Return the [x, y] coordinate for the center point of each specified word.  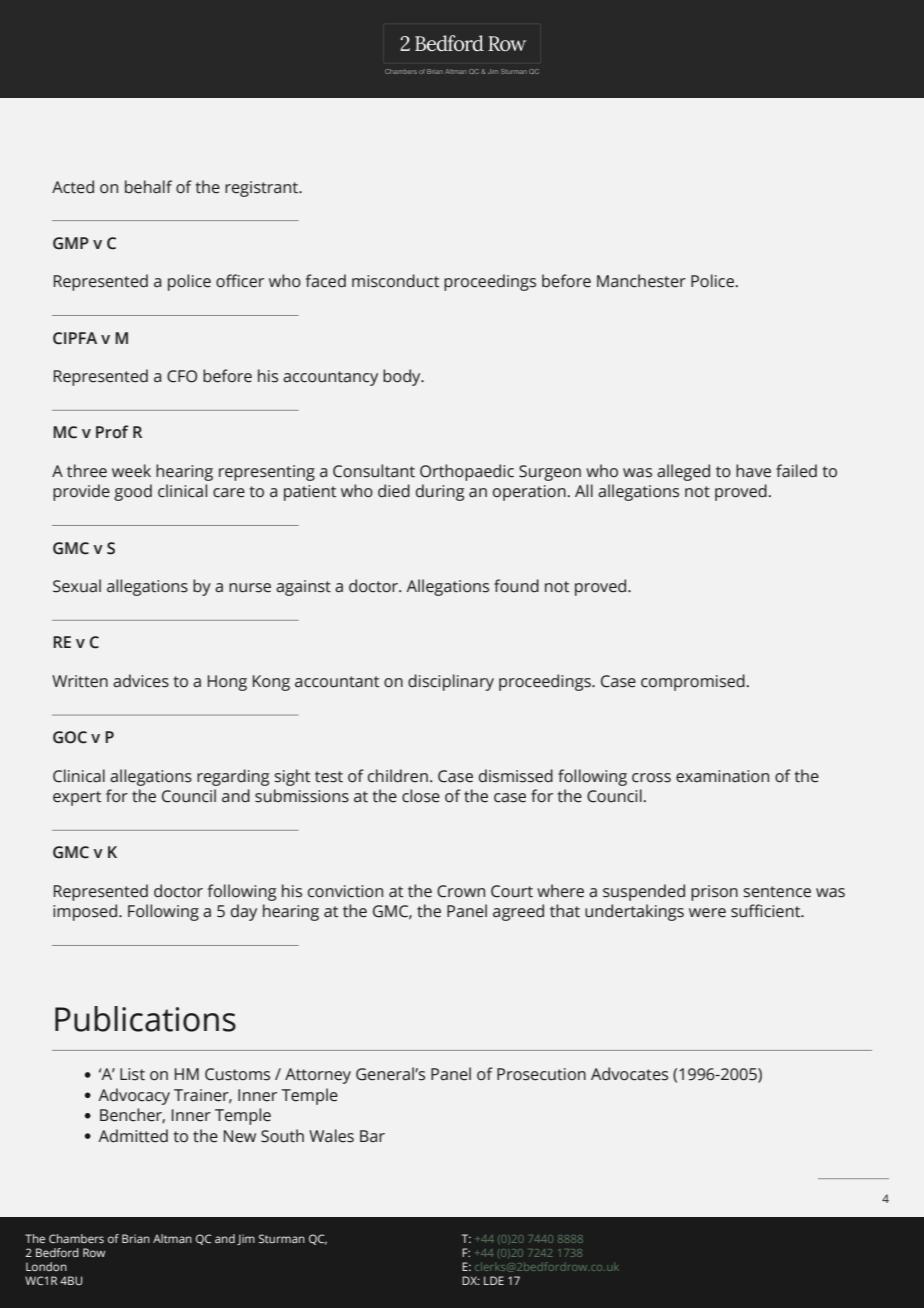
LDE [494, 1280]
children [398, 776]
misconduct [395, 281]
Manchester [641, 281]
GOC [70, 737]
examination [722, 776]
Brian [136, 1238]
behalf [148, 187]
